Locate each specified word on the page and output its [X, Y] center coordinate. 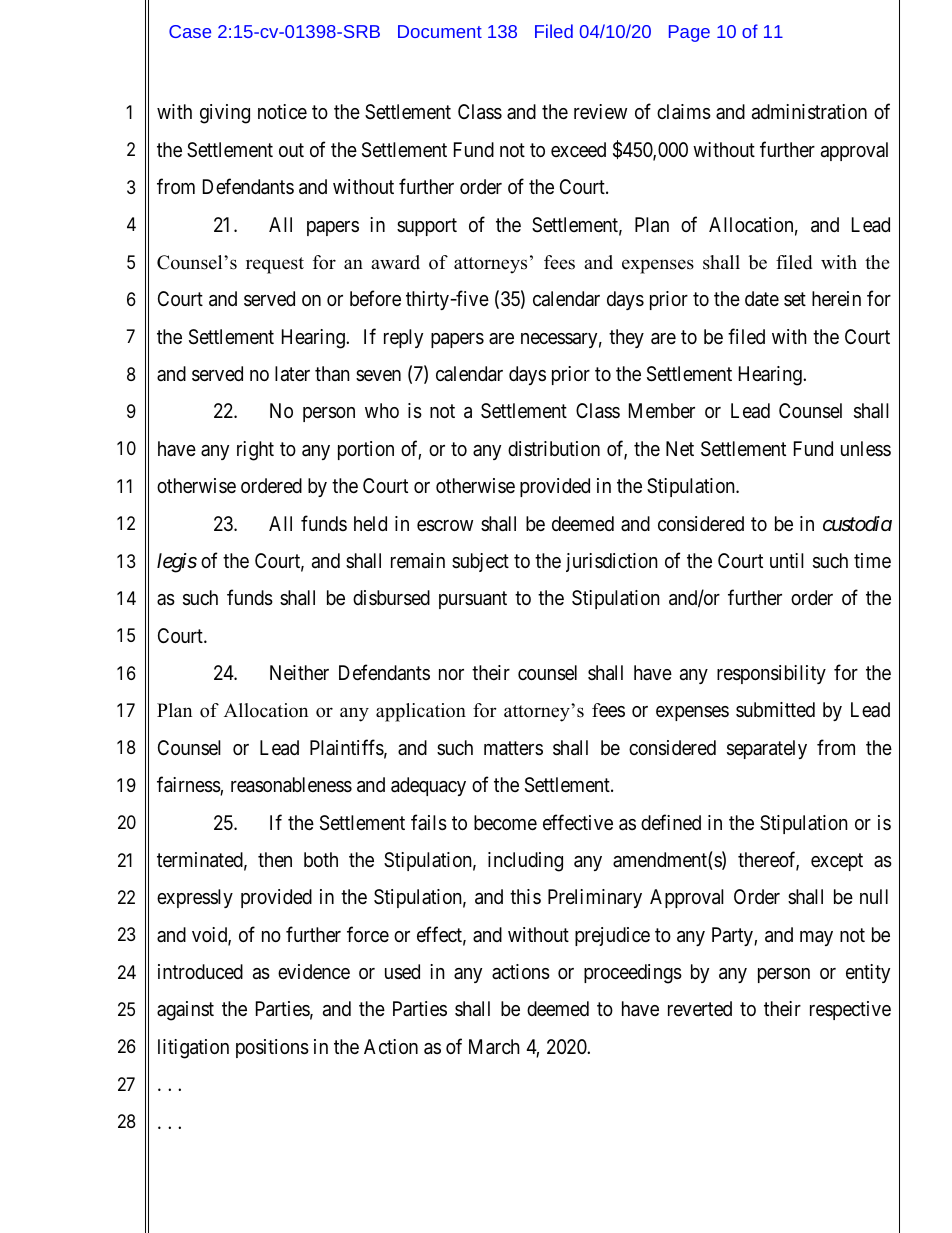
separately [767, 749]
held [370, 523]
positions [272, 1048]
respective [850, 1010]
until [787, 560]
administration [809, 112]
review [600, 111]
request [275, 265]
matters [513, 748]
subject [480, 562]
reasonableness [291, 785]
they [626, 338]
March [494, 1047]
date [762, 299]
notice [282, 111]
